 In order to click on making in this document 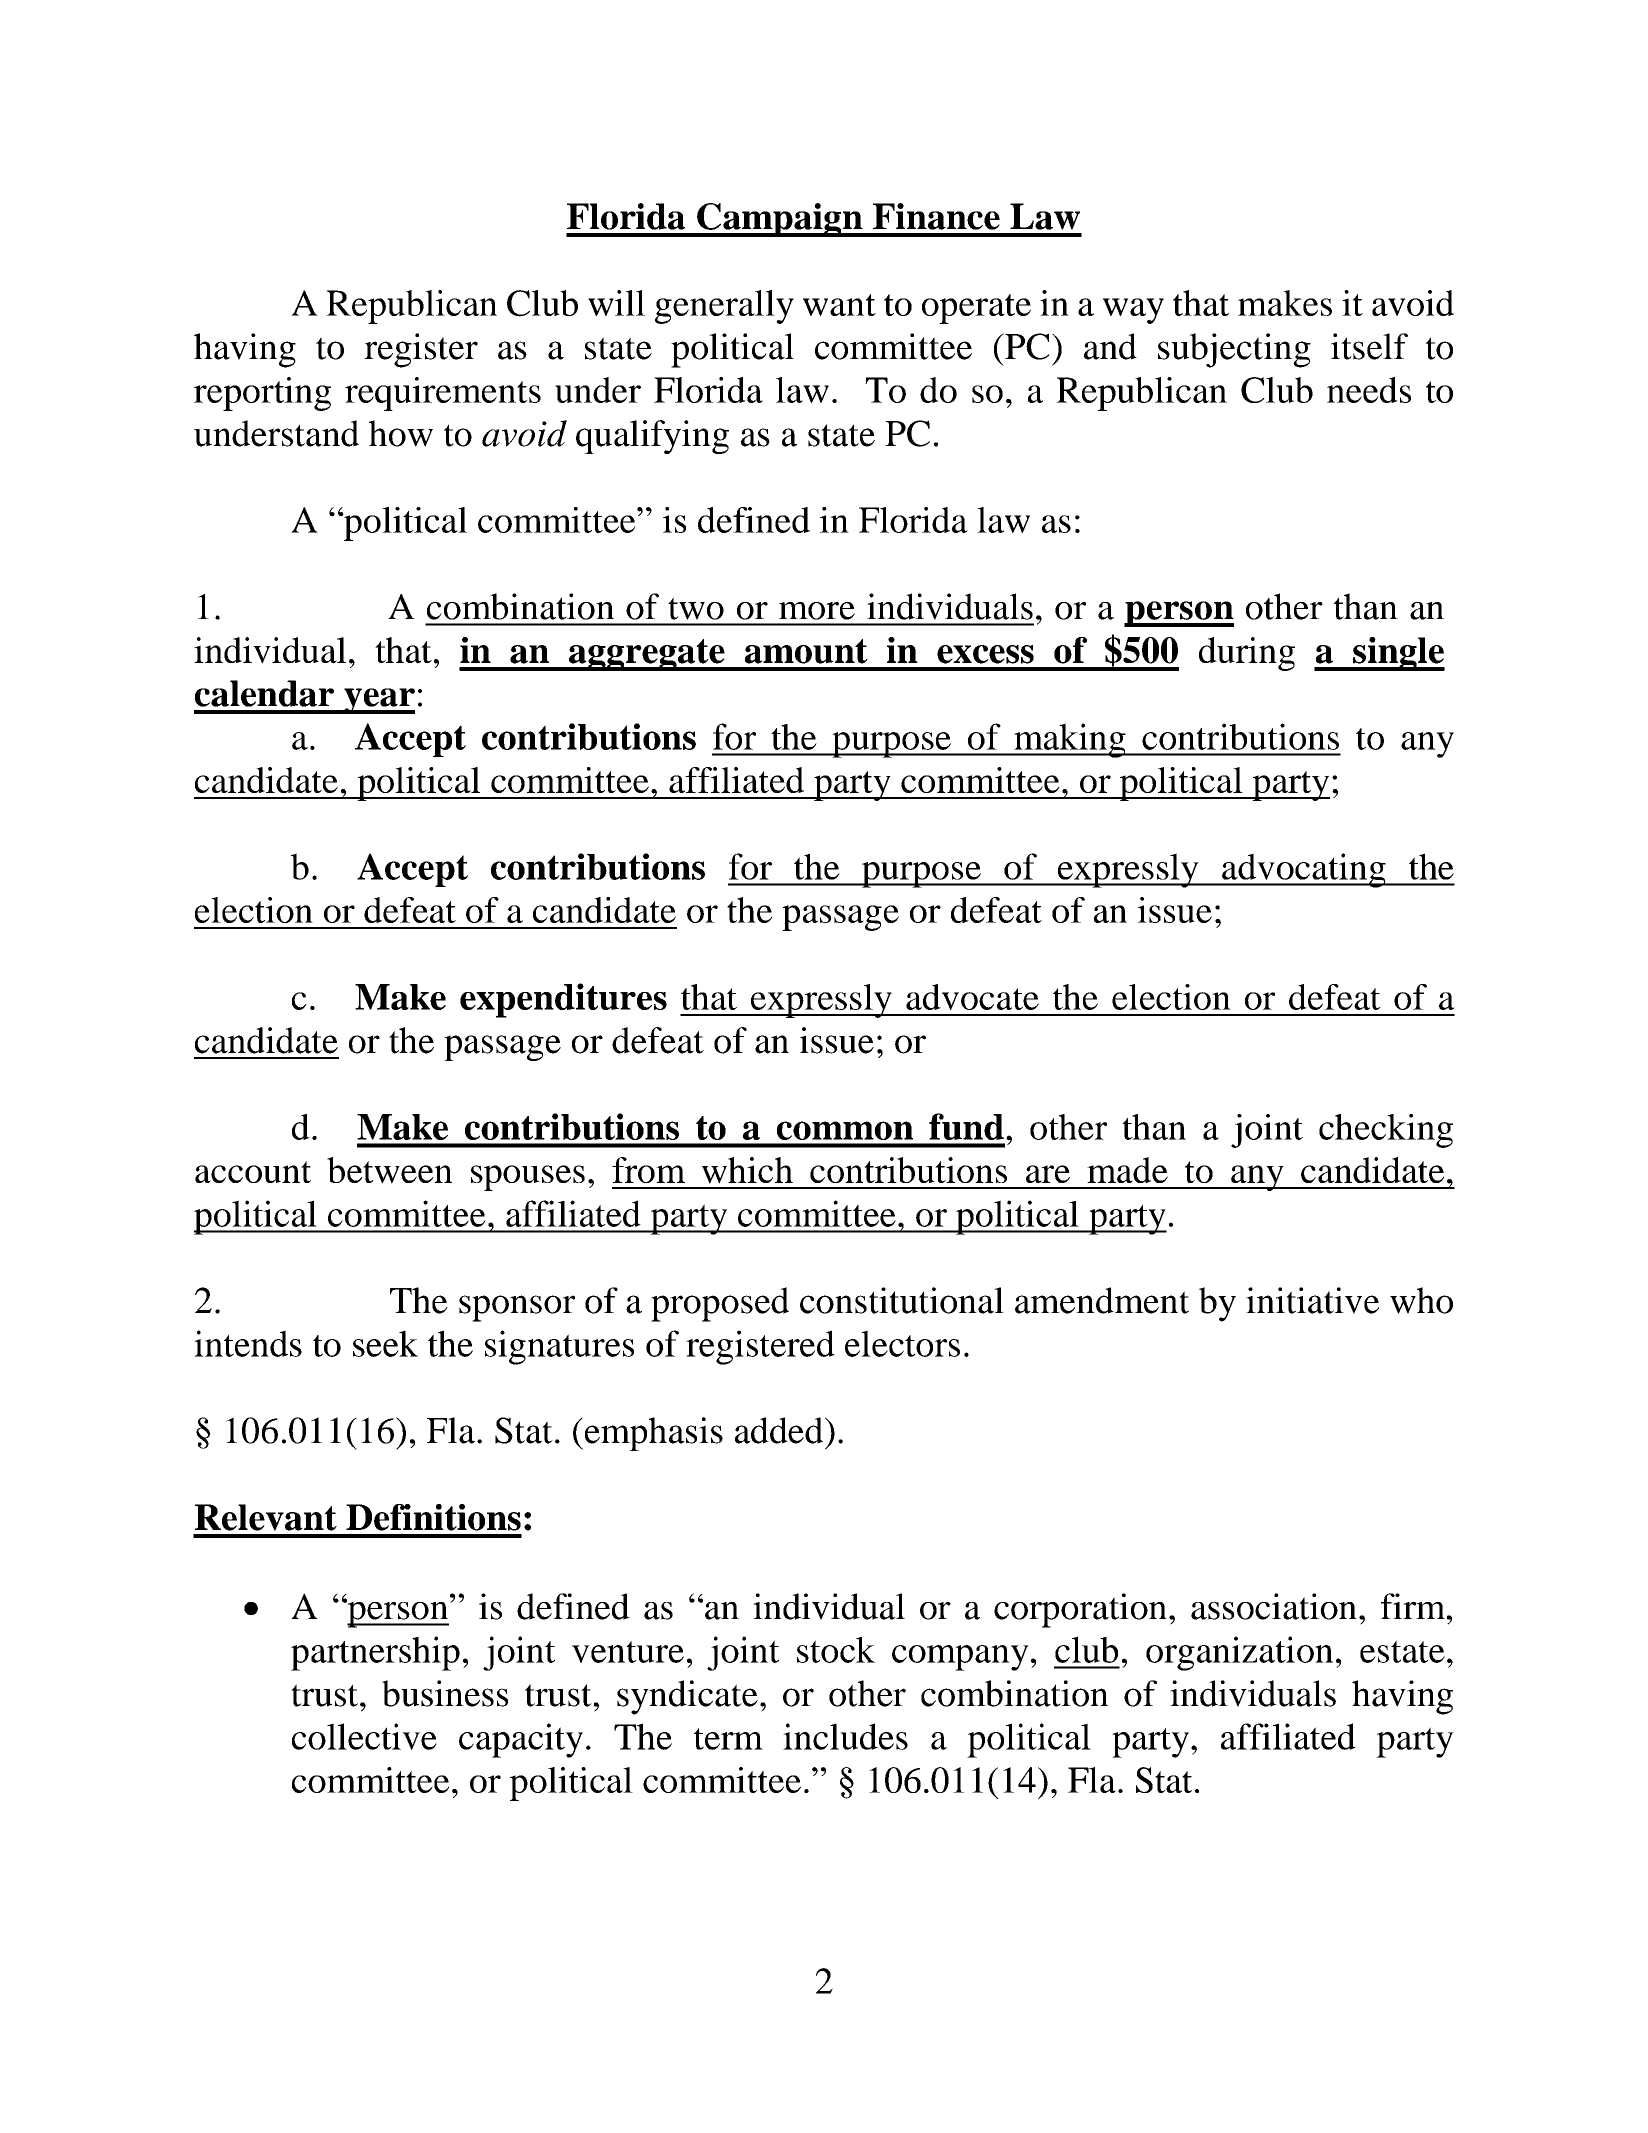, I will do `click(1070, 740)`.
